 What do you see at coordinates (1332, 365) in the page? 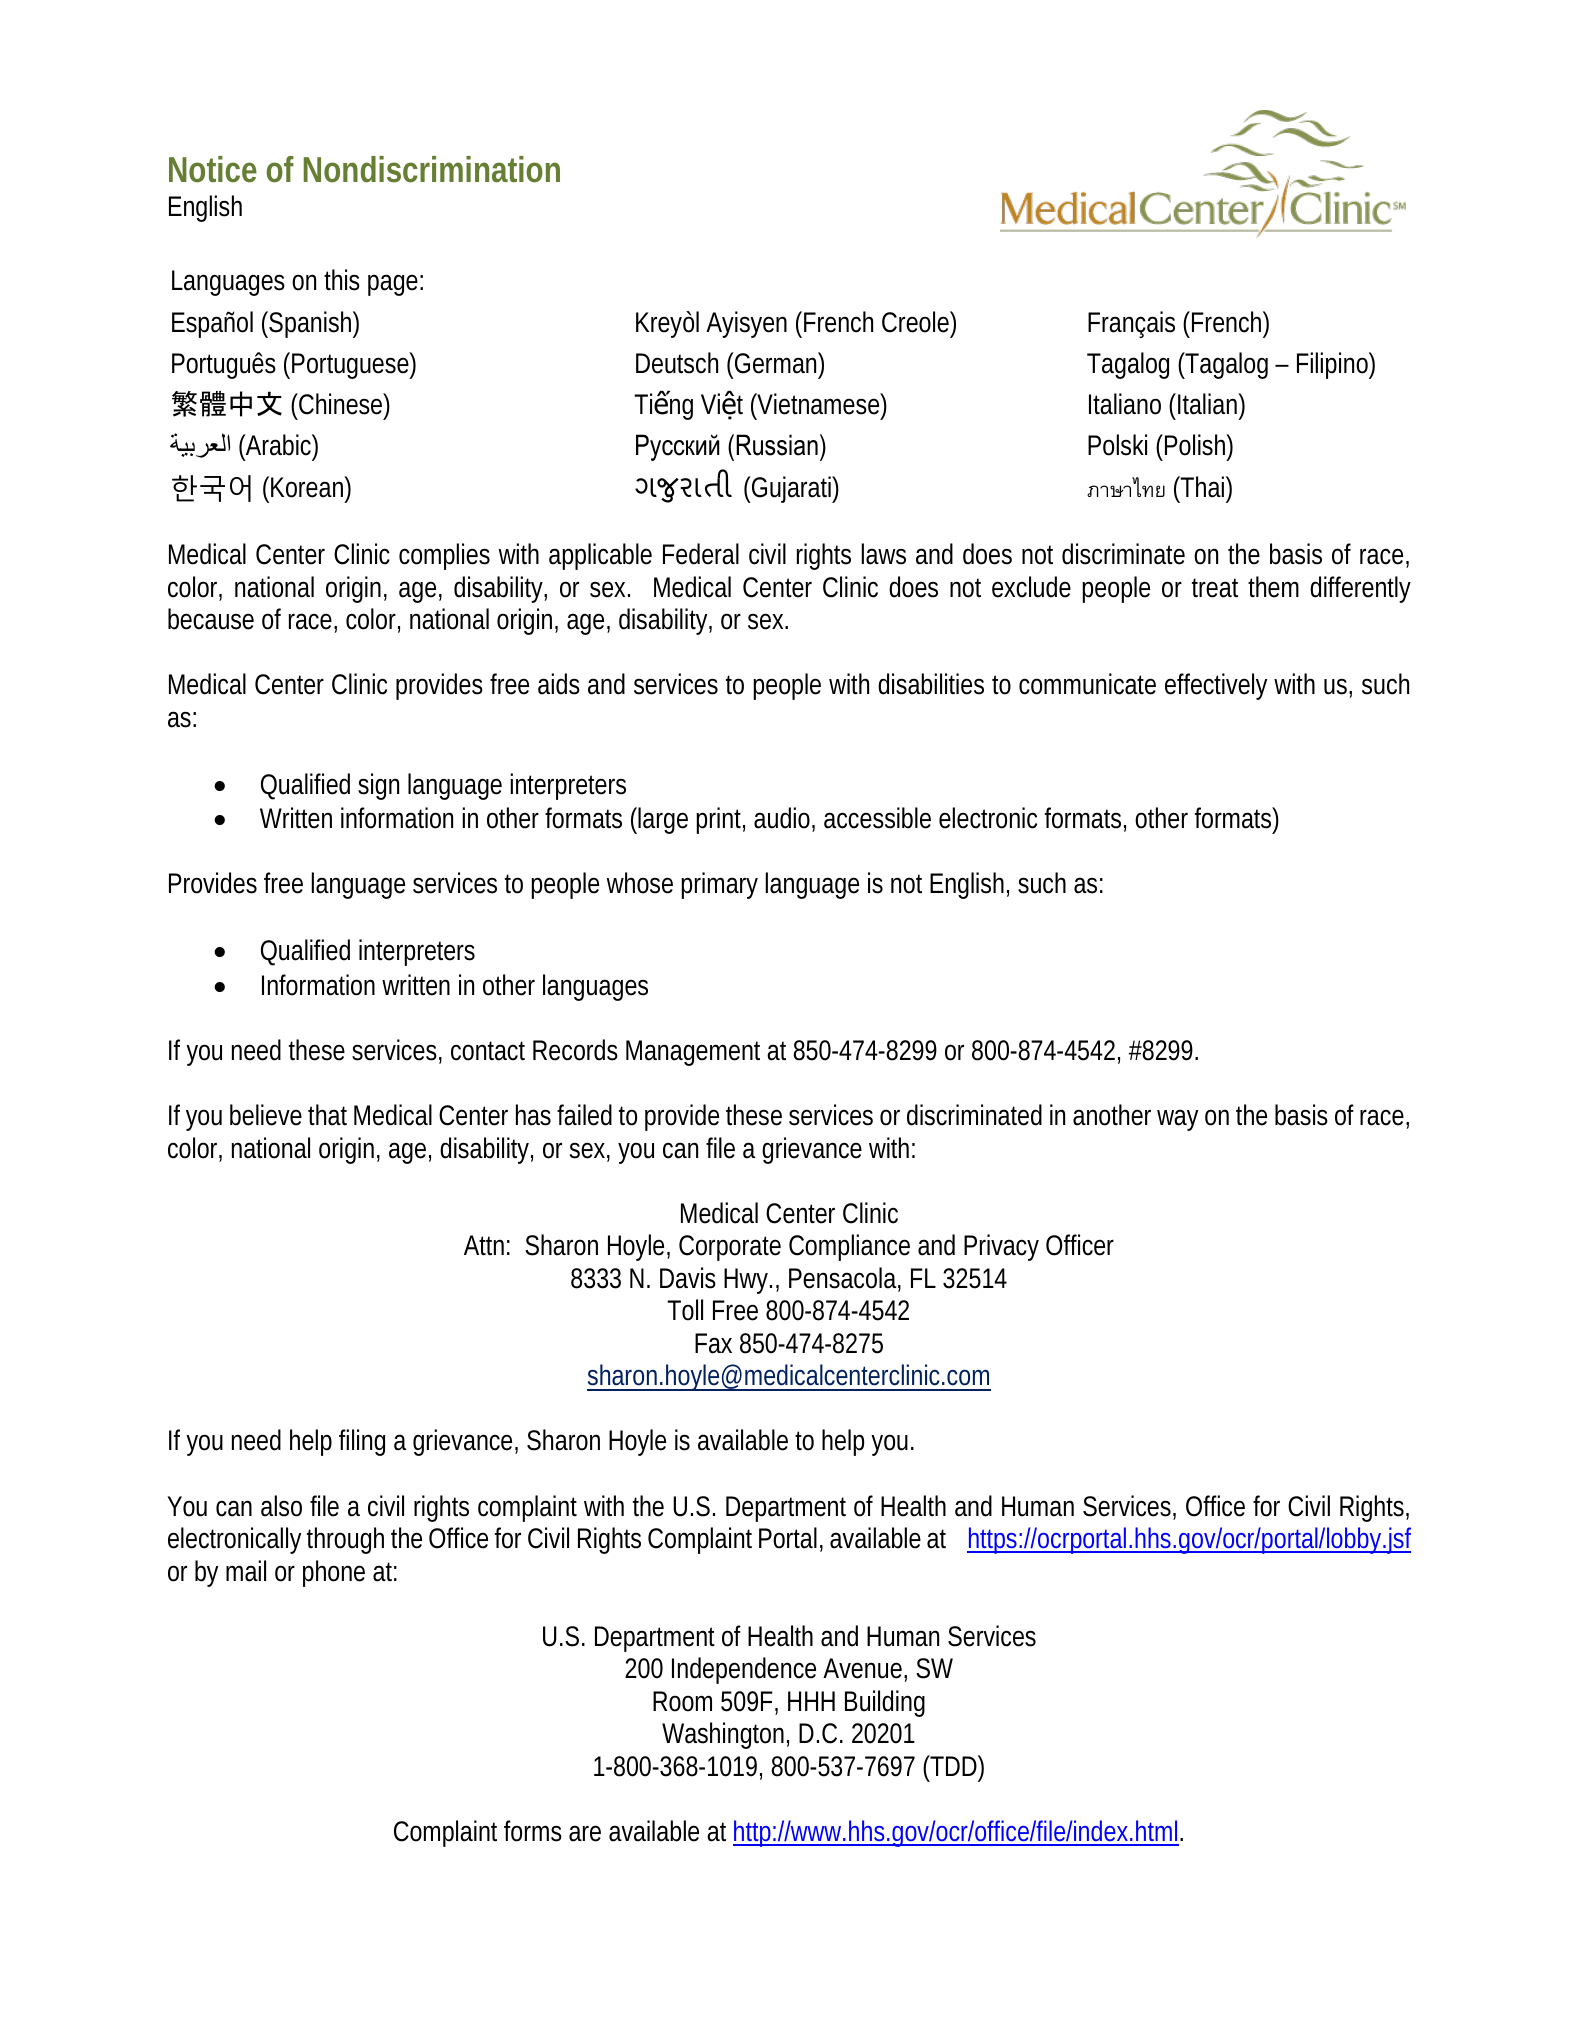
I see `Filipino` at bounding box center [1332, 365].
